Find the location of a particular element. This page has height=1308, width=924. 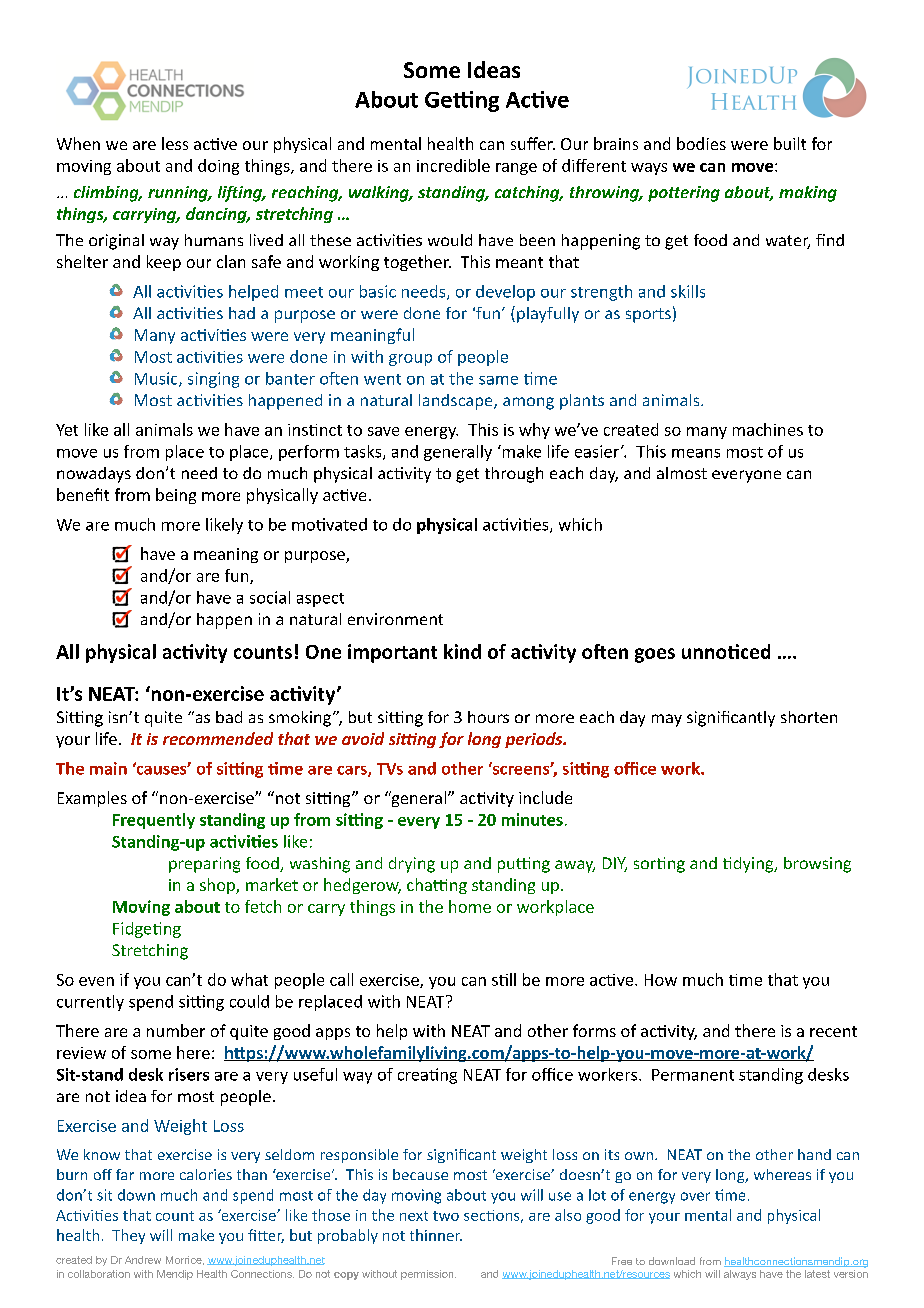

recommended is located at coordinates (218, 738).
